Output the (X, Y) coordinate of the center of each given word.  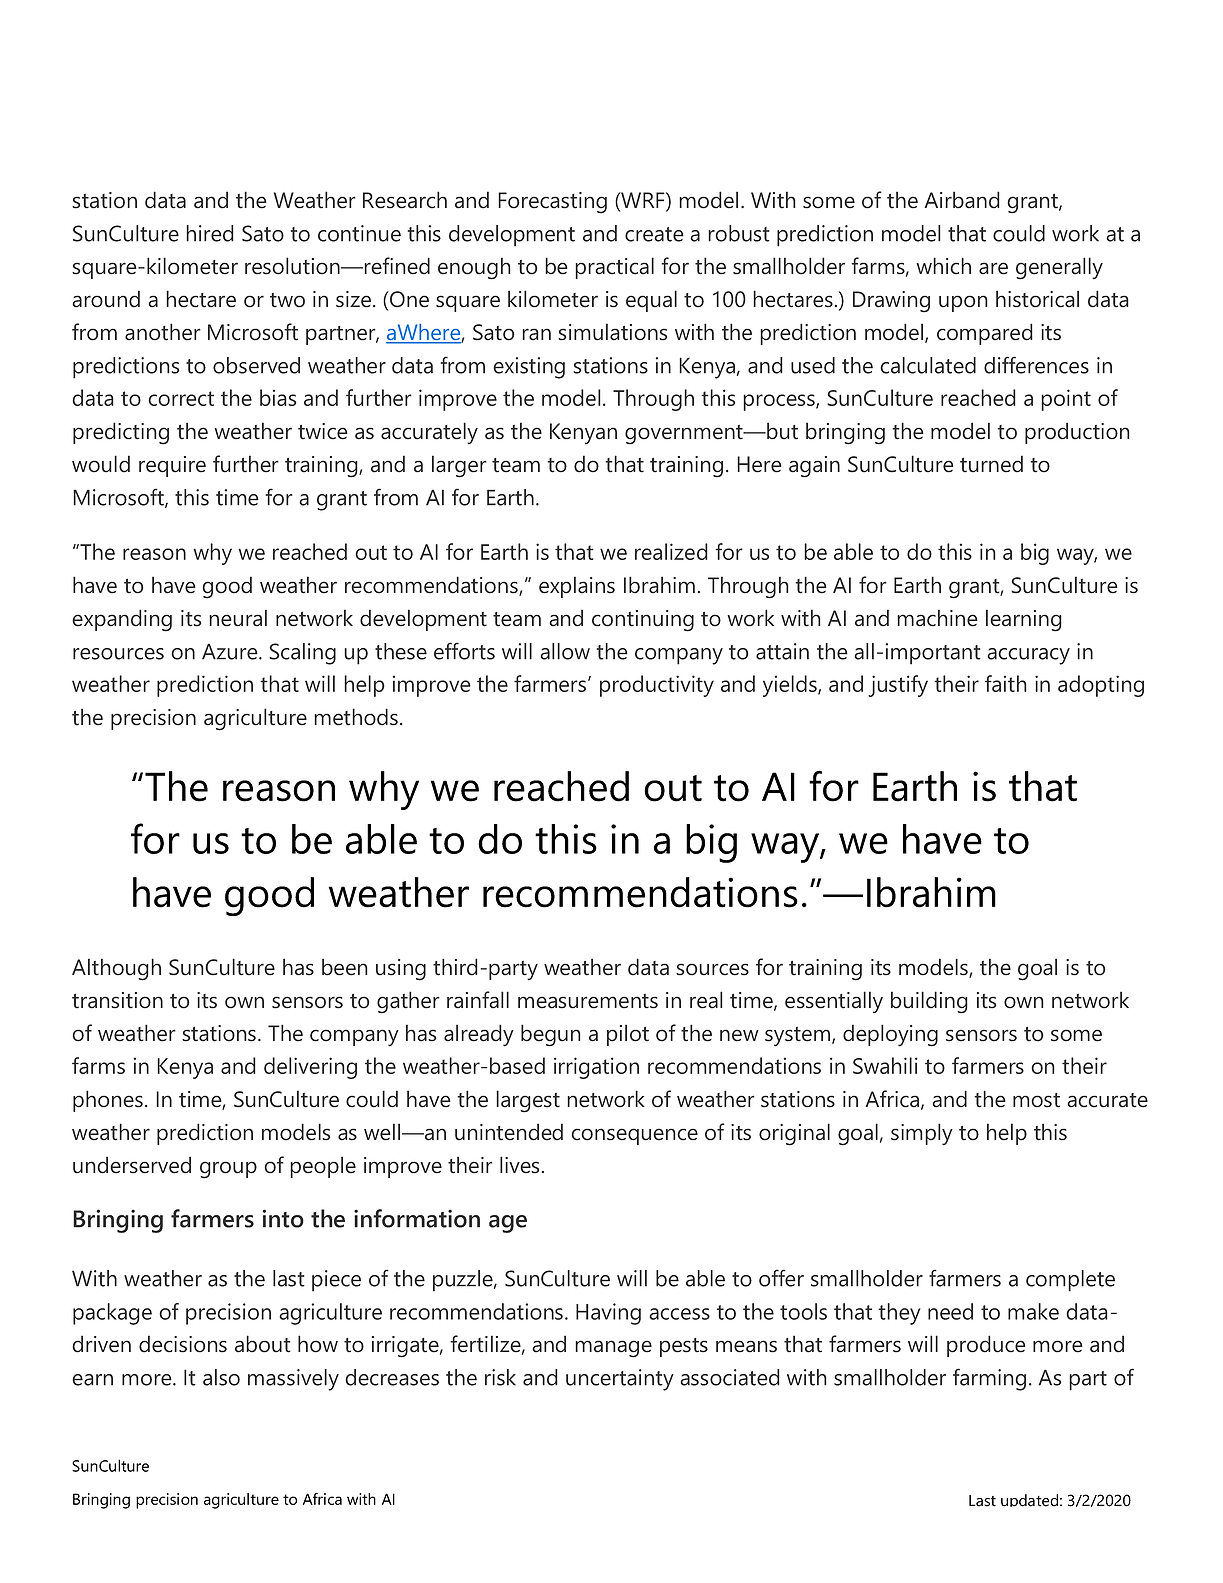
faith (1006, 683)
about (263, 1344)
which (943, 266)
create (654, 234)
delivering (310, 1068)
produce (986, 1346)
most (1036, 1100)
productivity (657, 686)
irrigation (596, 1068)
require (172, 466)
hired (210, 233)
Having (608, 1314)
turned (991, 464)
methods (356, 717)
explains (577, 587)
